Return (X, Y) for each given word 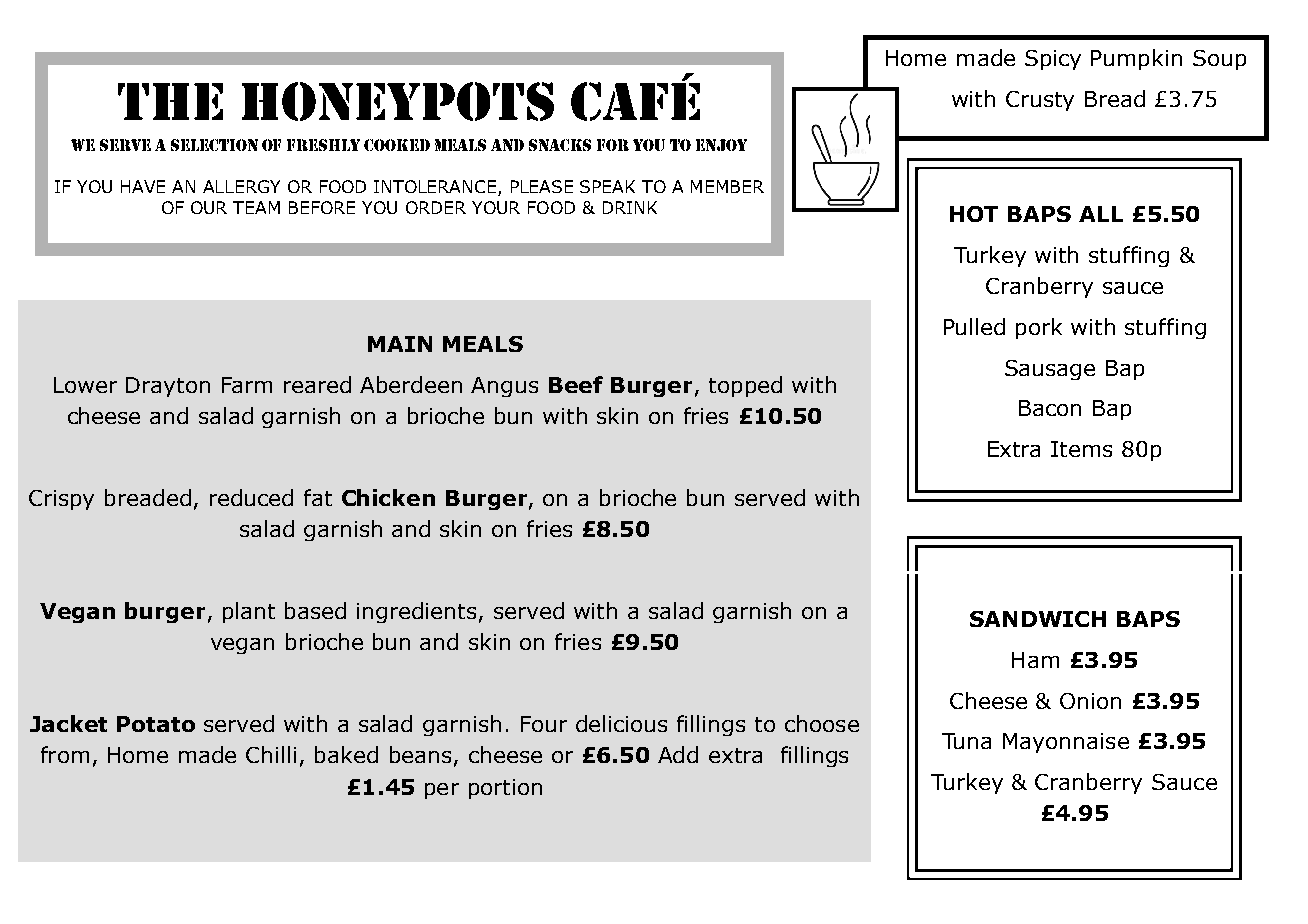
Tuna (966, 741)
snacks (560, 145)
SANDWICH (1038, 619)
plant (249, 612)
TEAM (256, 207)
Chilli (271, 754)
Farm (247, 385)
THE (170, 101)
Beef (576, 384)
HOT (974, 214)
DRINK (630, 207)
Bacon (1050, 408)
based (315, 610)
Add (678, 754)
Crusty (1040, 101)
